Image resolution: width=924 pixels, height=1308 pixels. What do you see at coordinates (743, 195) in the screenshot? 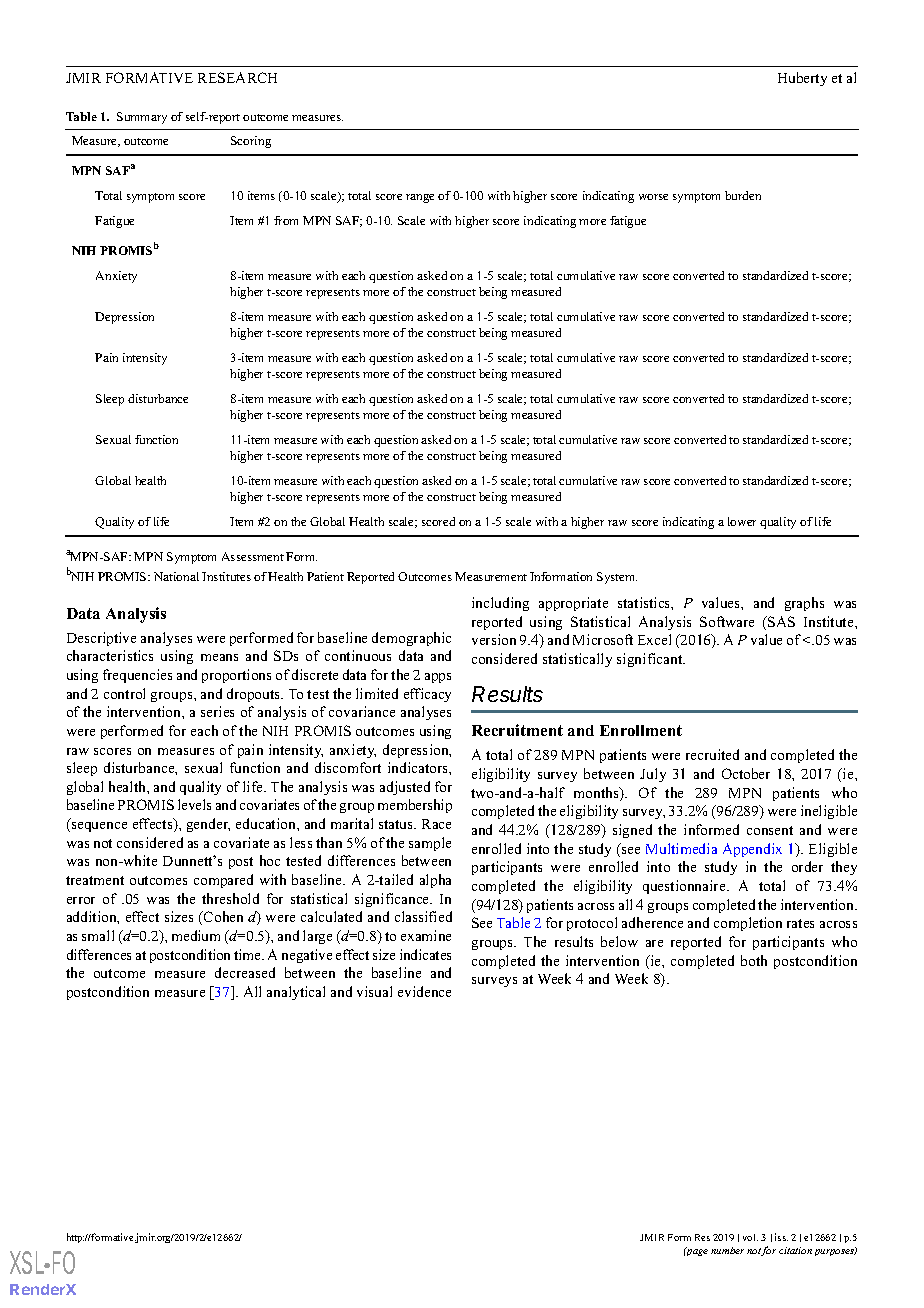
I see `burden` at bounding box center [743, 195].
